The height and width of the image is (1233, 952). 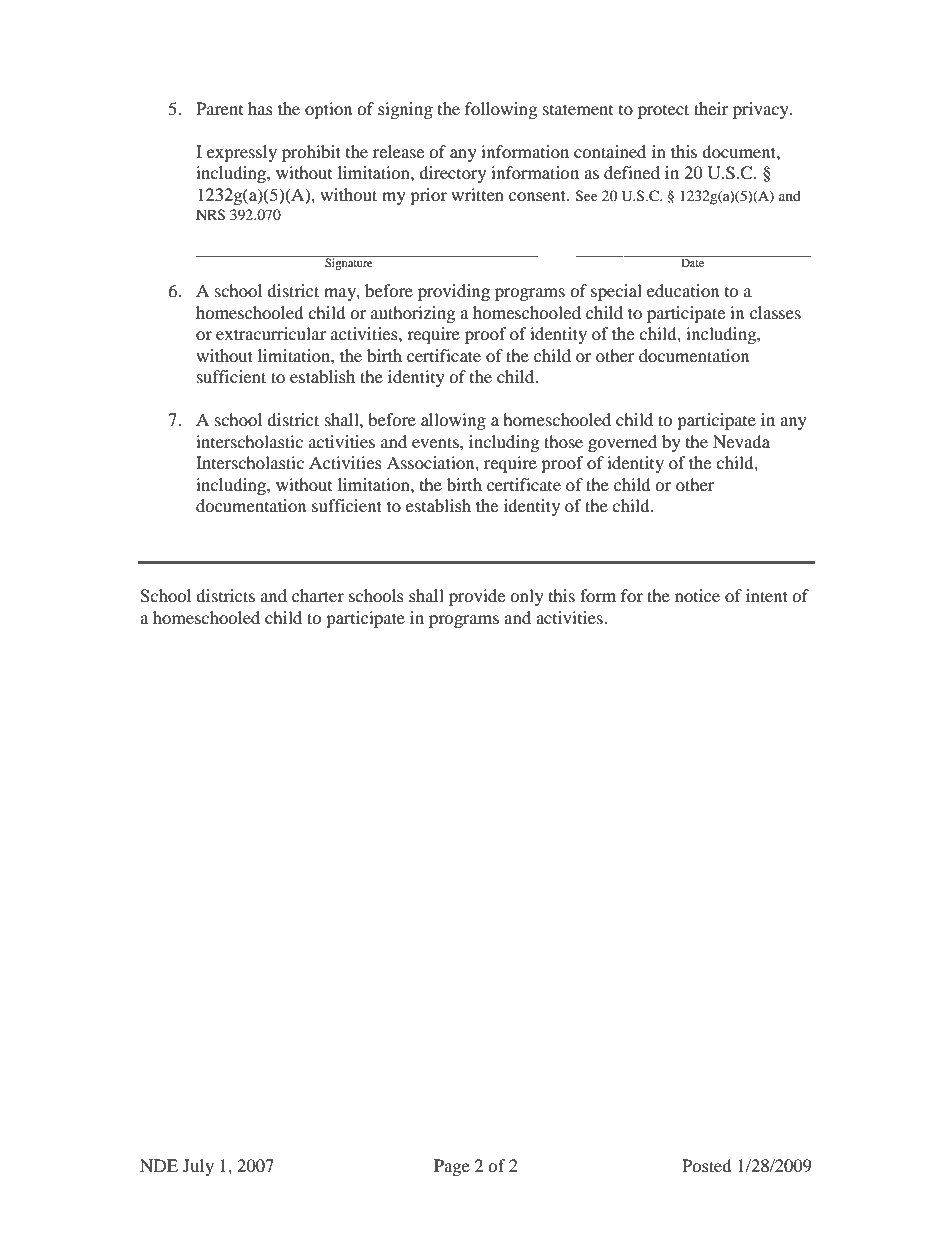 What do you see at coordinates (741, 441) in the image?
I see `Nevada` at bounding box center [741, 441].
